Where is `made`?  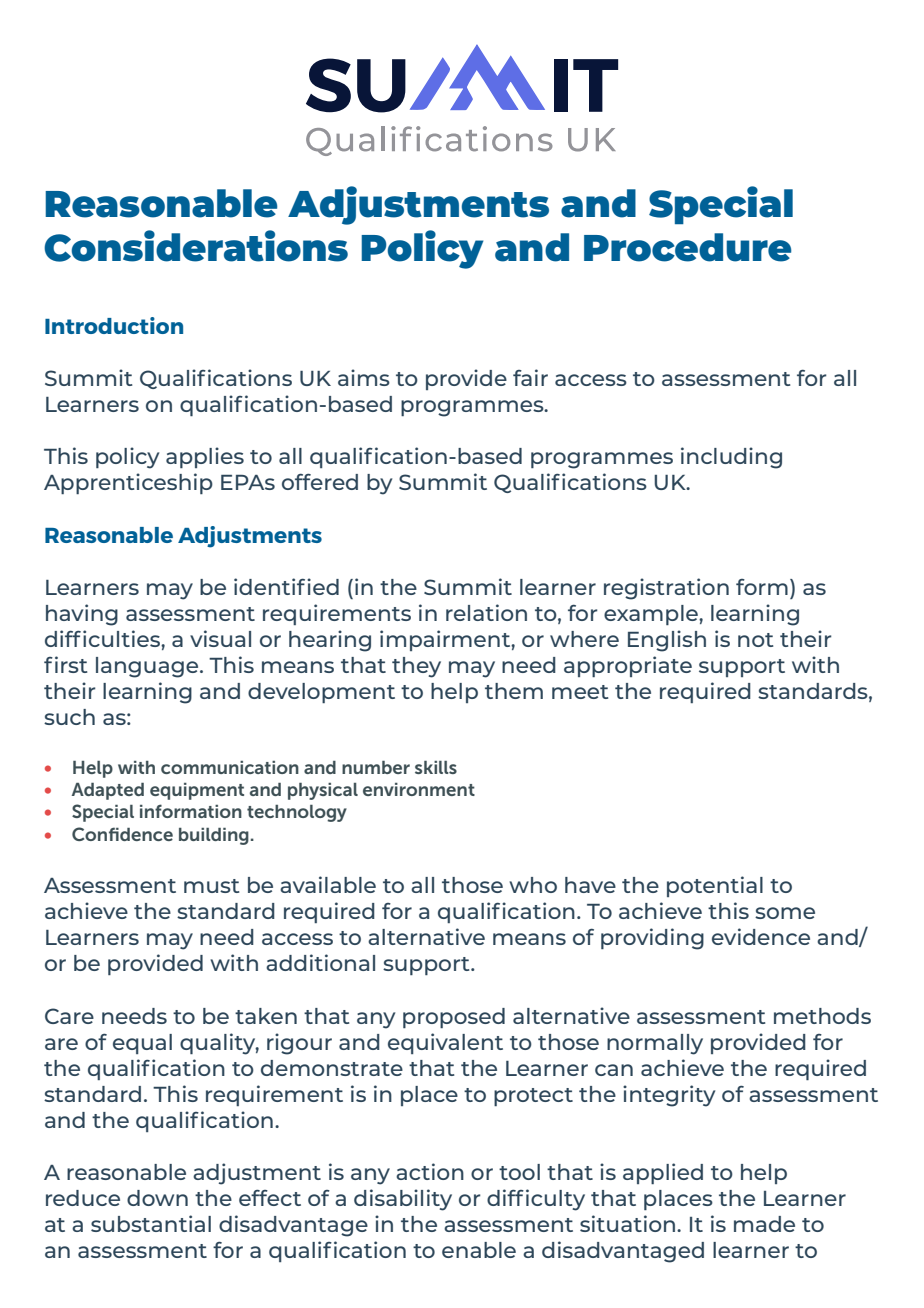 made is located at coordinates (764, 1224).
